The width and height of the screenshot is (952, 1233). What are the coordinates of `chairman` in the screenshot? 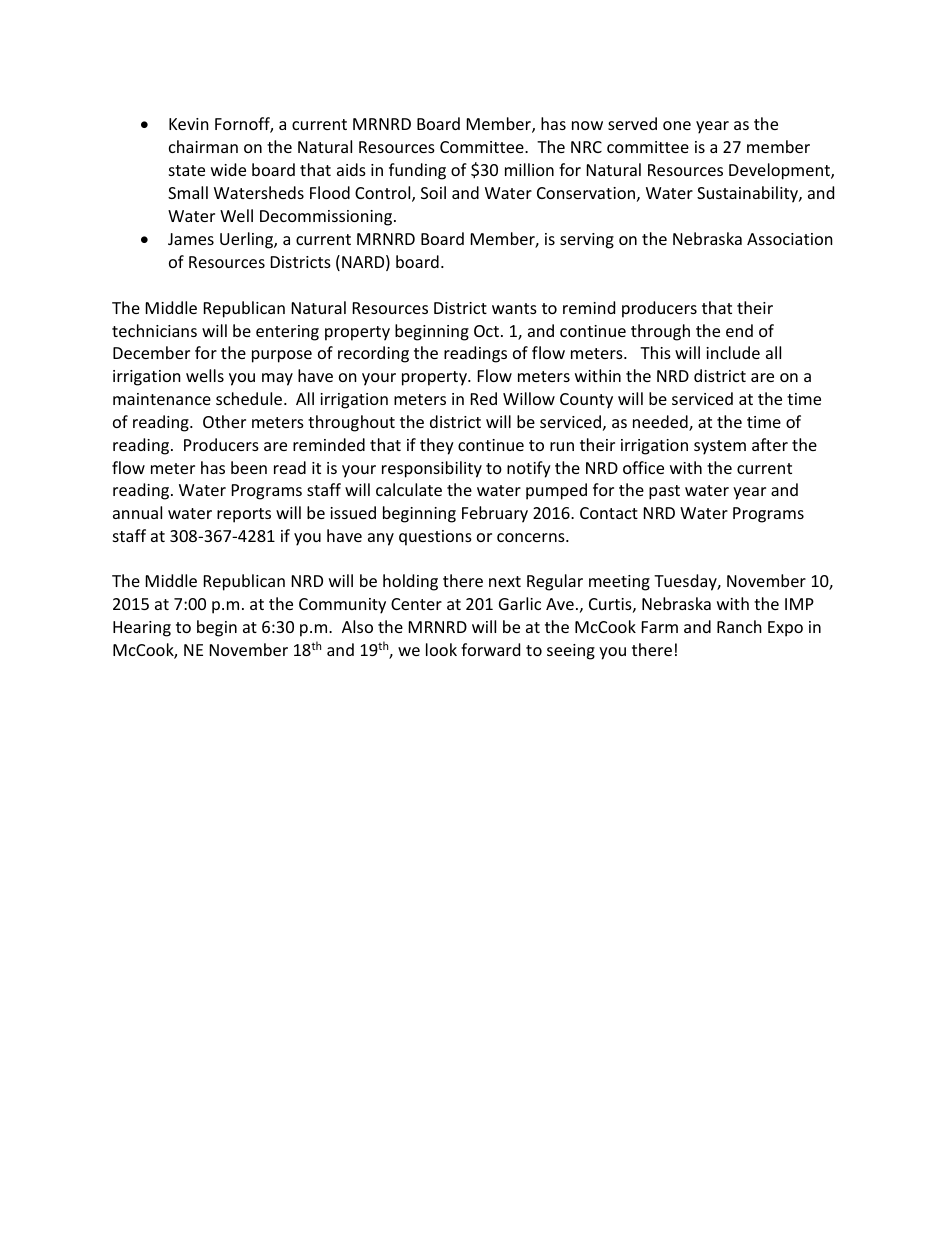 It's located at (203, 146).
